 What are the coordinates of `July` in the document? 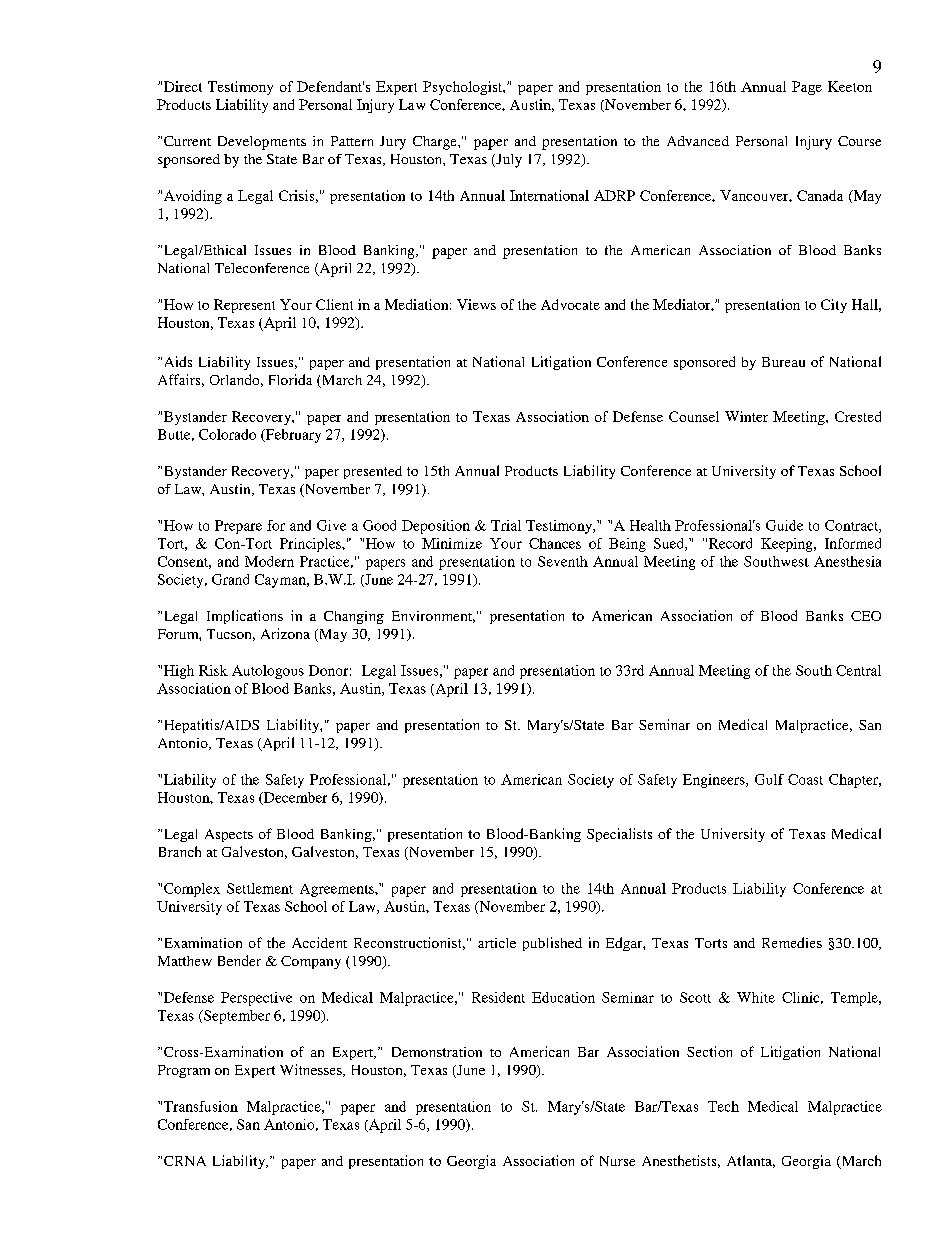 It's located at (508, 161).
